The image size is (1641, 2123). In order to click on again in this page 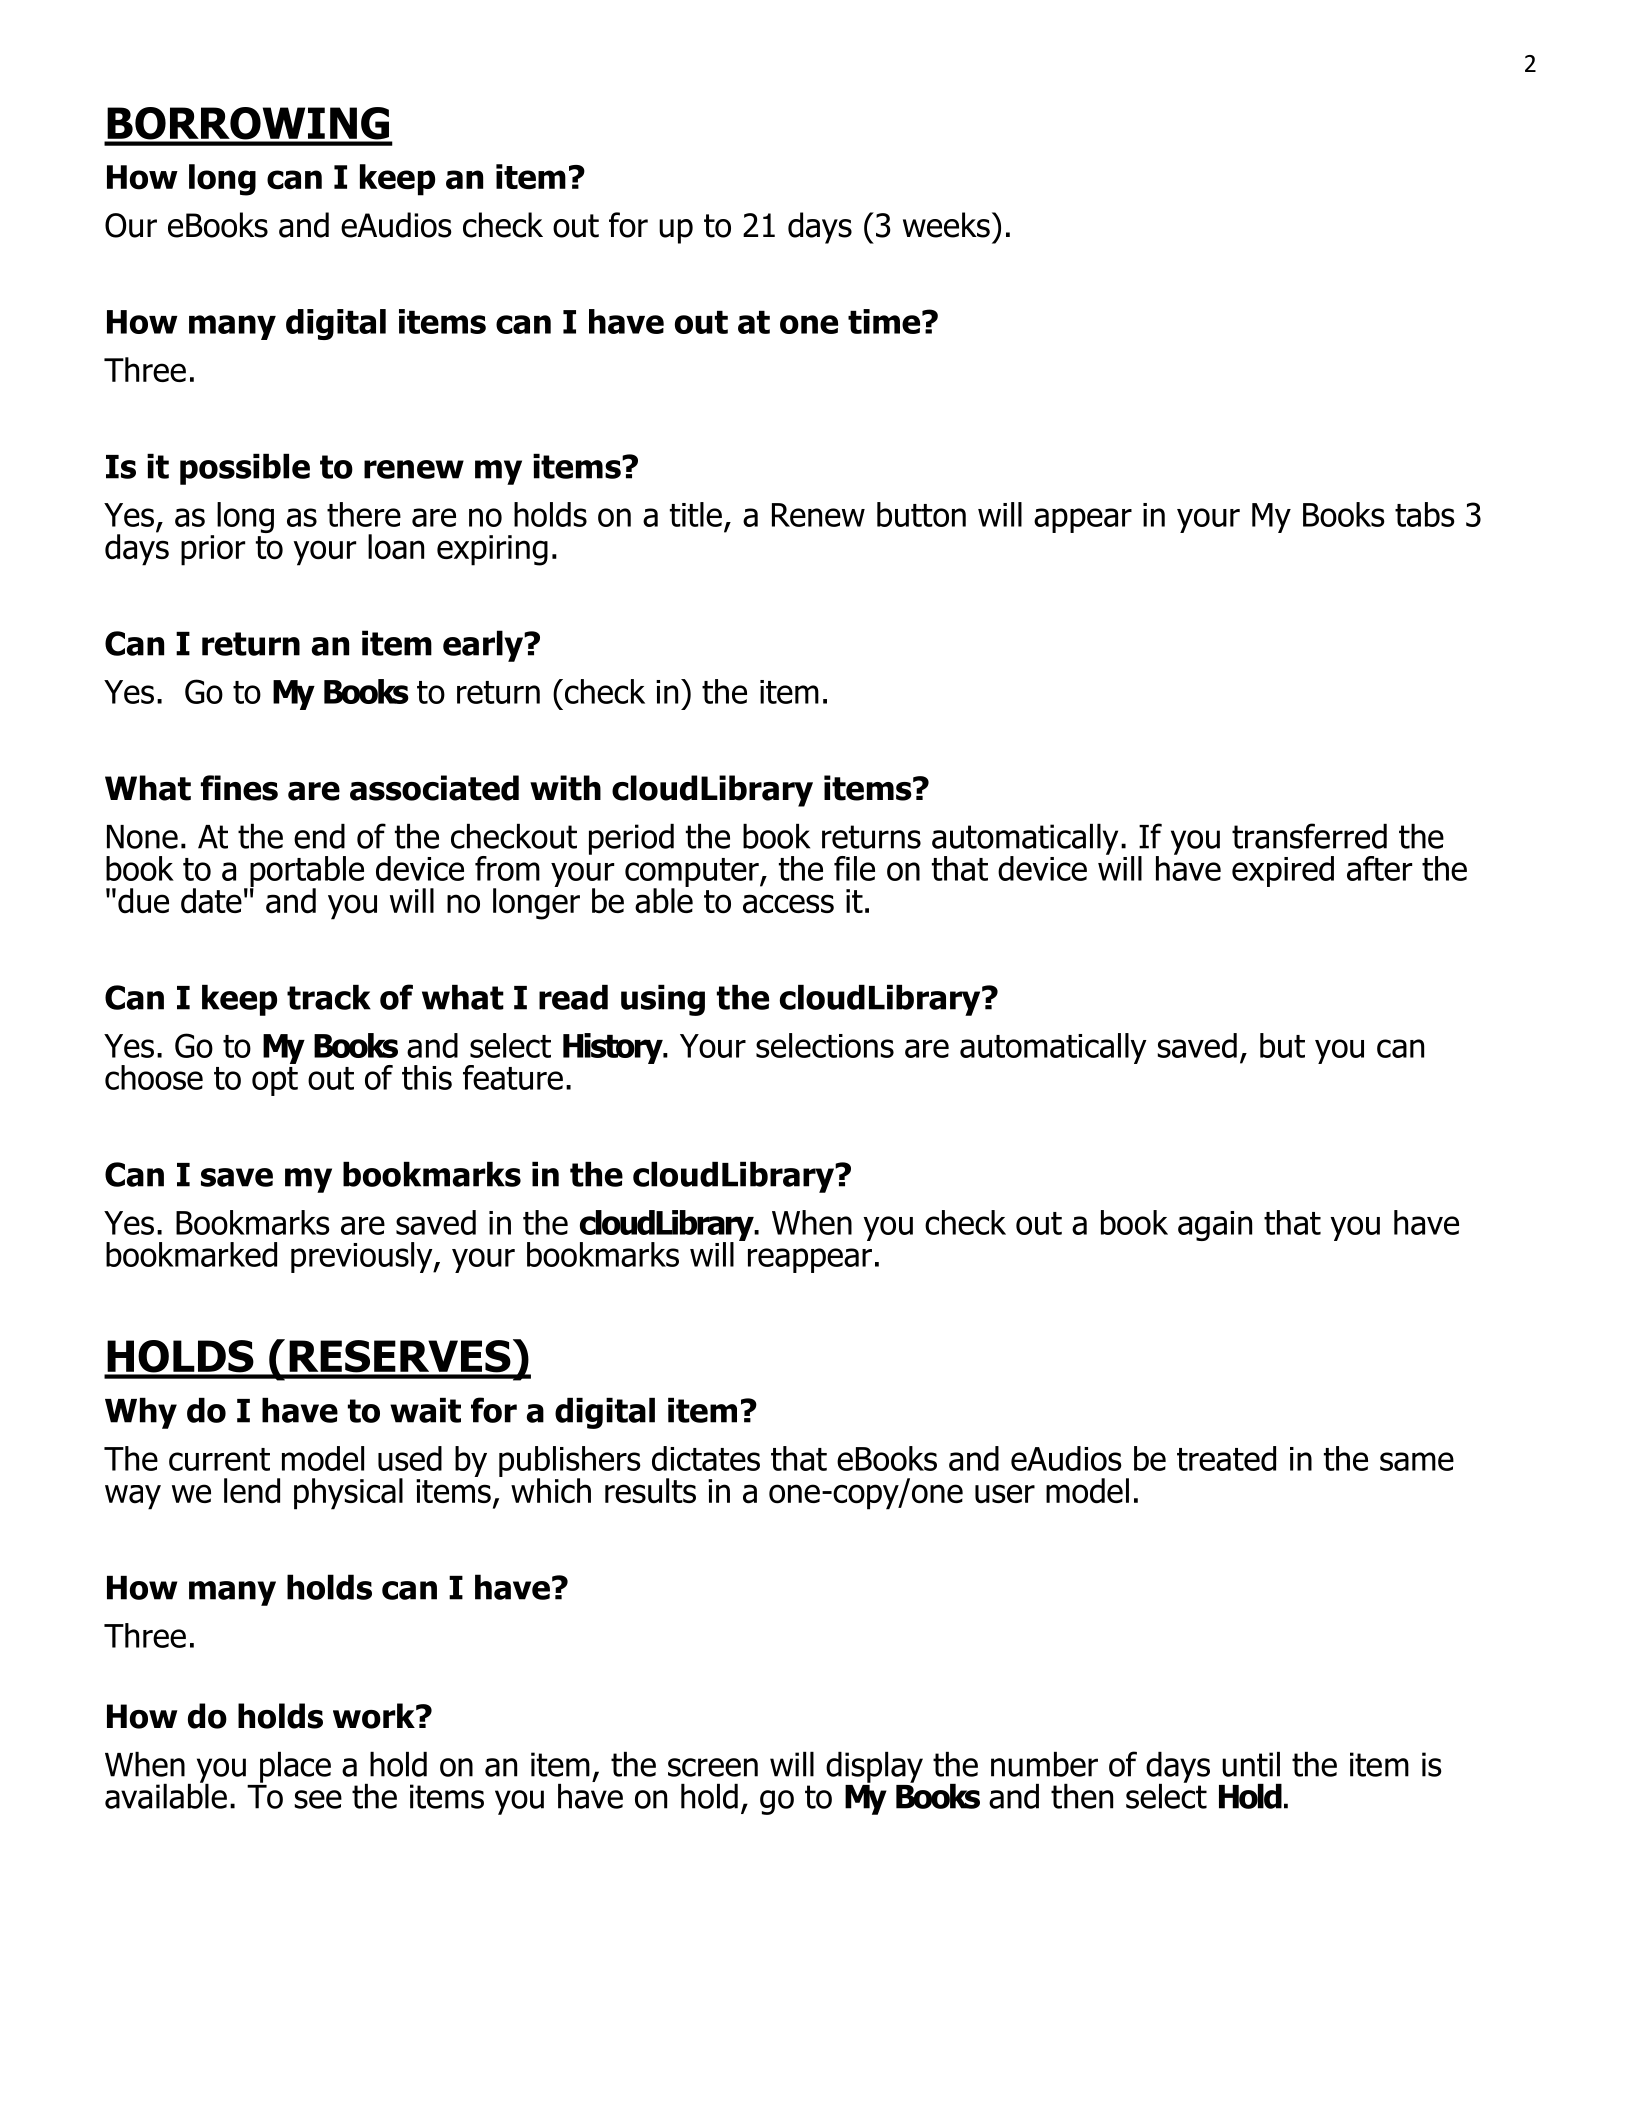, I will do `click(1215, 1226)`.
